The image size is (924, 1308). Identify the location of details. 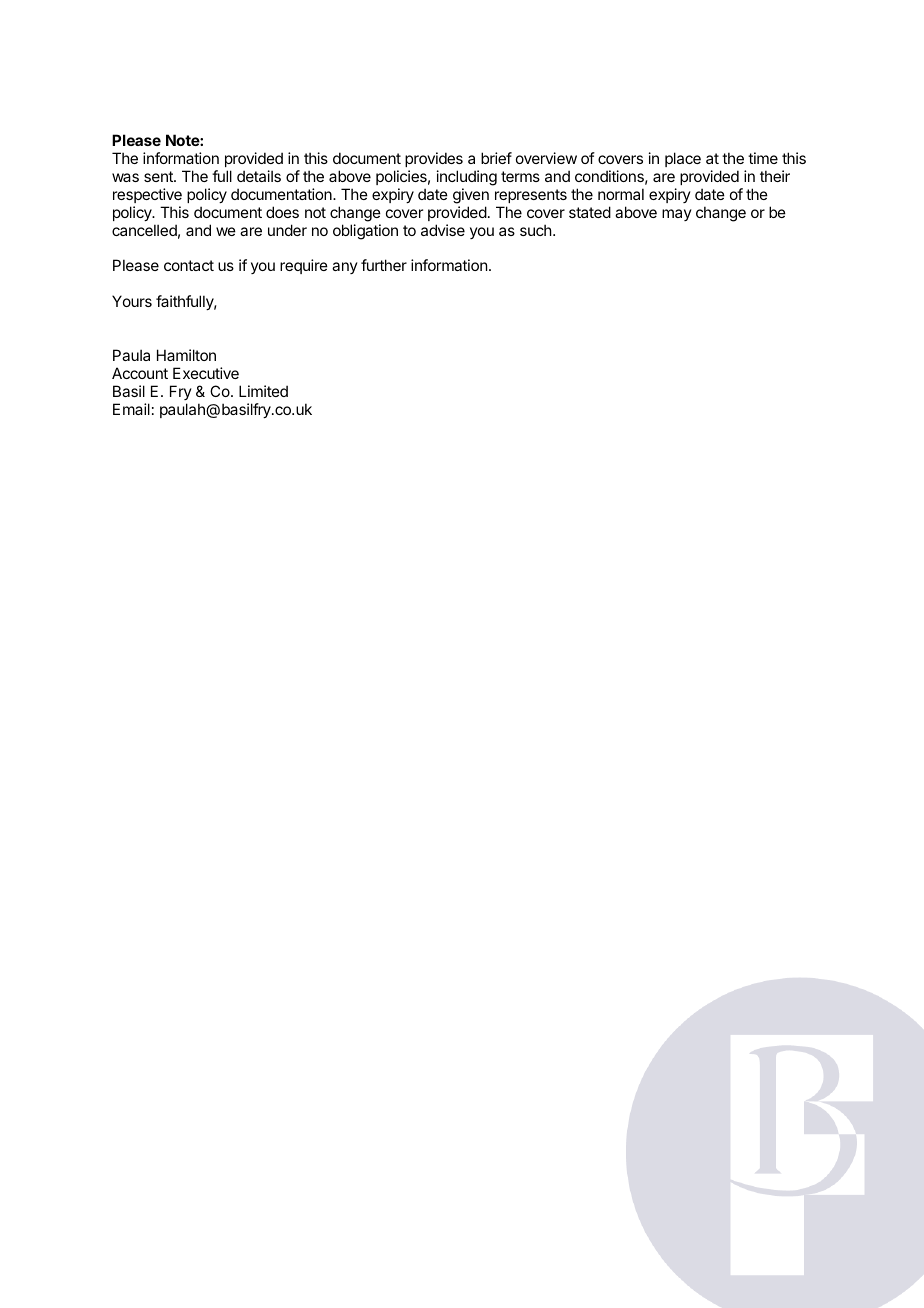
(259, 176).
